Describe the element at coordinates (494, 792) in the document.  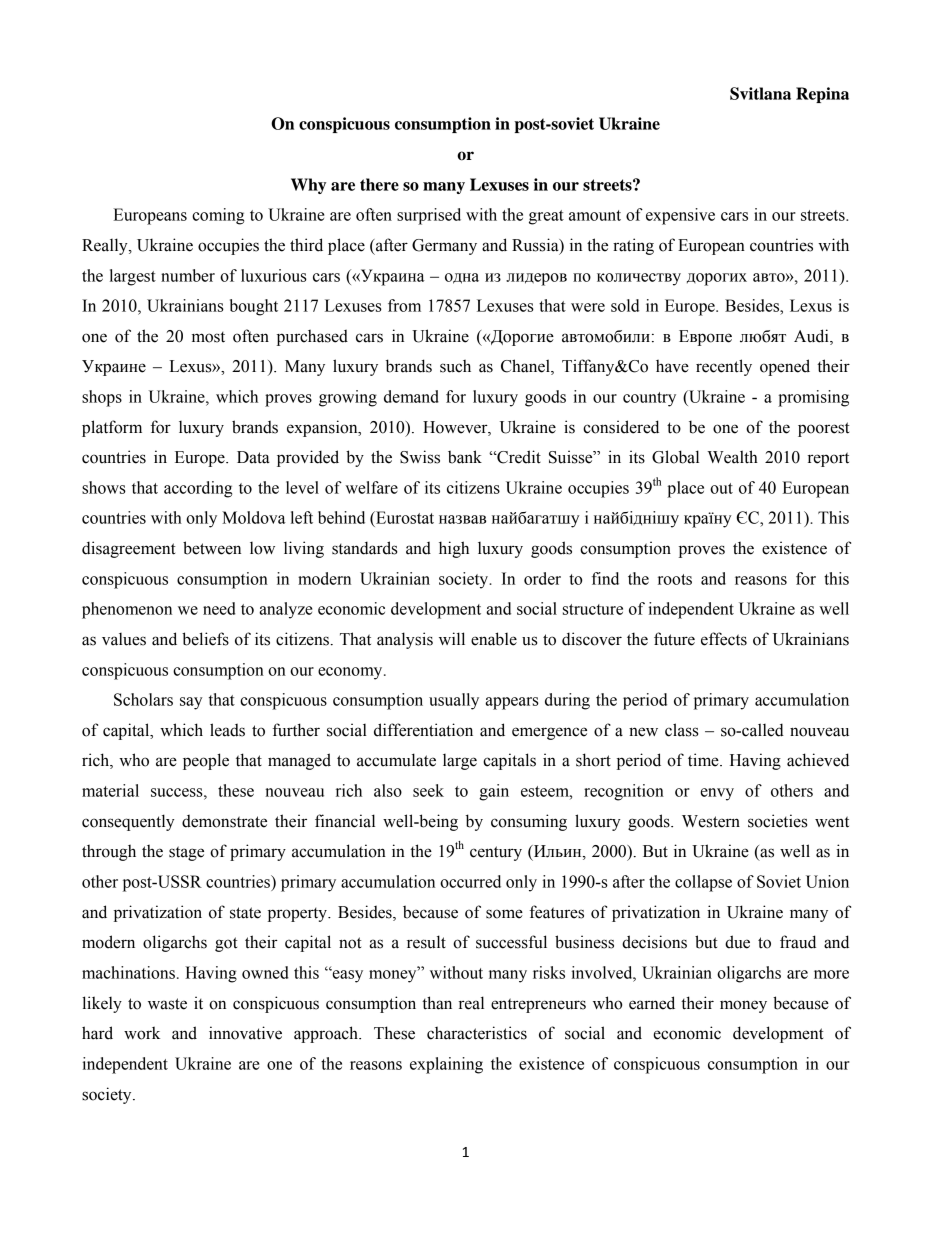
I see `gain` at that location.
